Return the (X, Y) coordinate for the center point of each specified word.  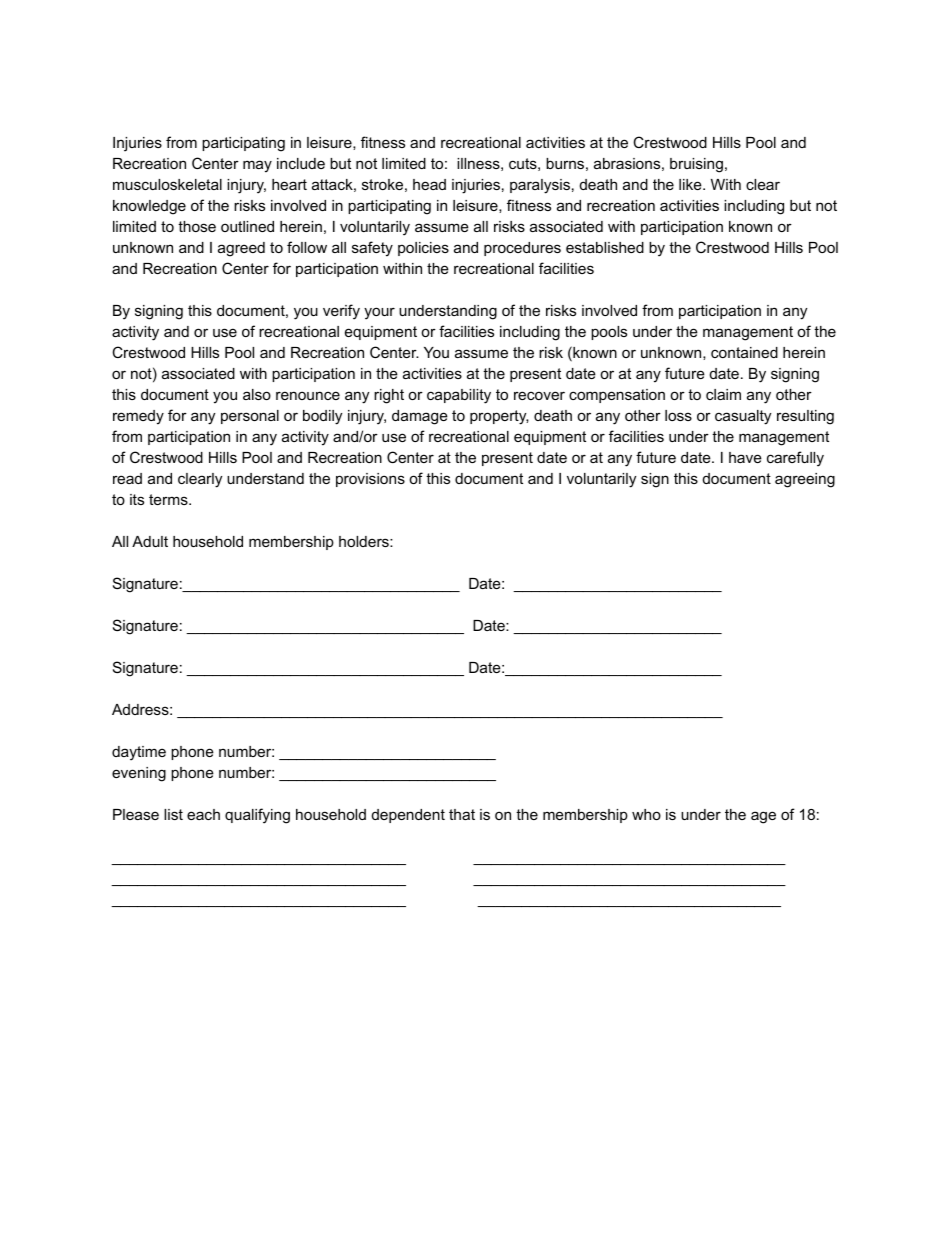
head (429, 184)
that (462, 814)
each (203, 814)
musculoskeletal (167, 184)
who (646, 814)
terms (169, 499)
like (691, 184)
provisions (370, 480)
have (745, 457)
